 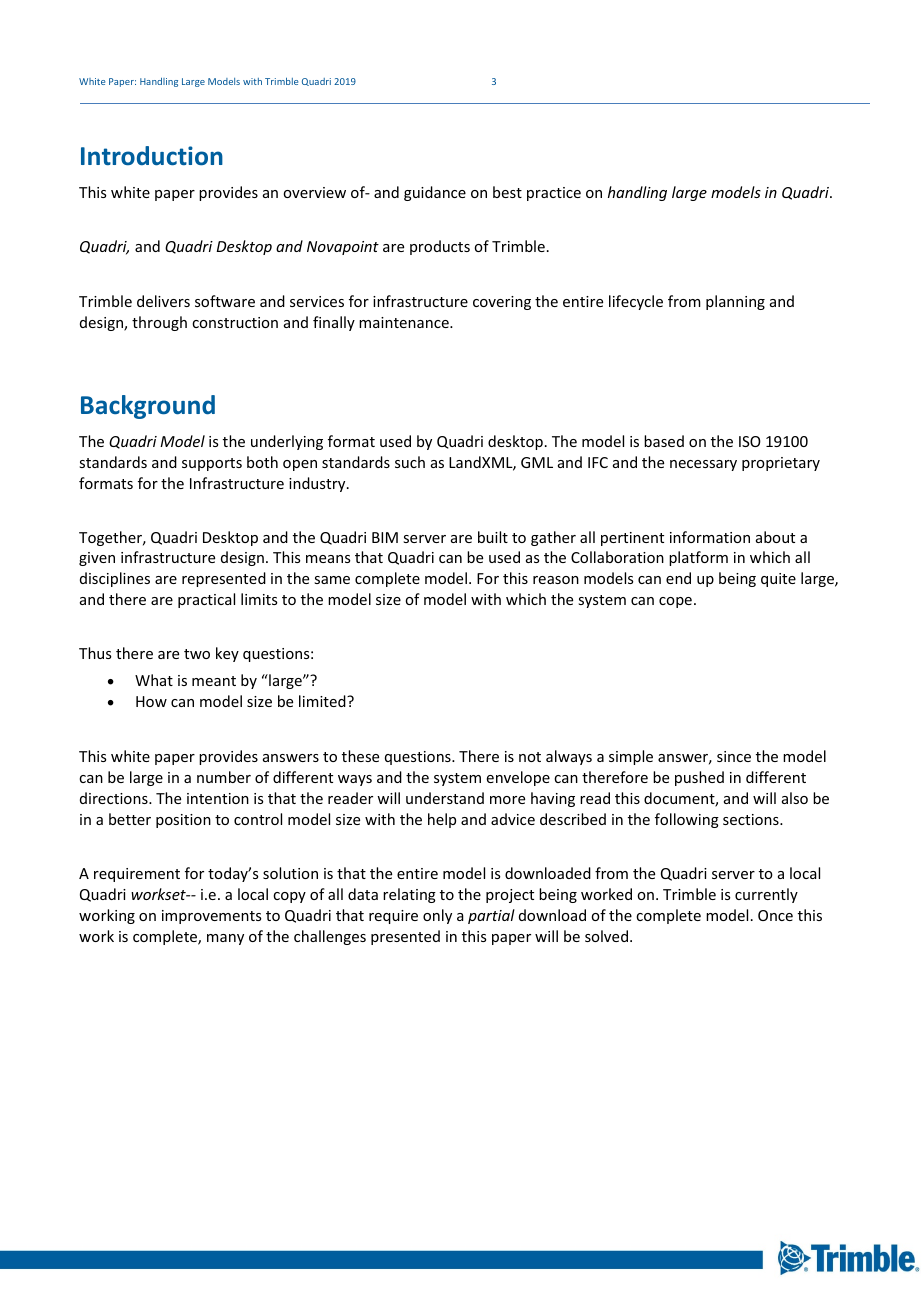 I want to click on these, so click(x=360, y=756).
